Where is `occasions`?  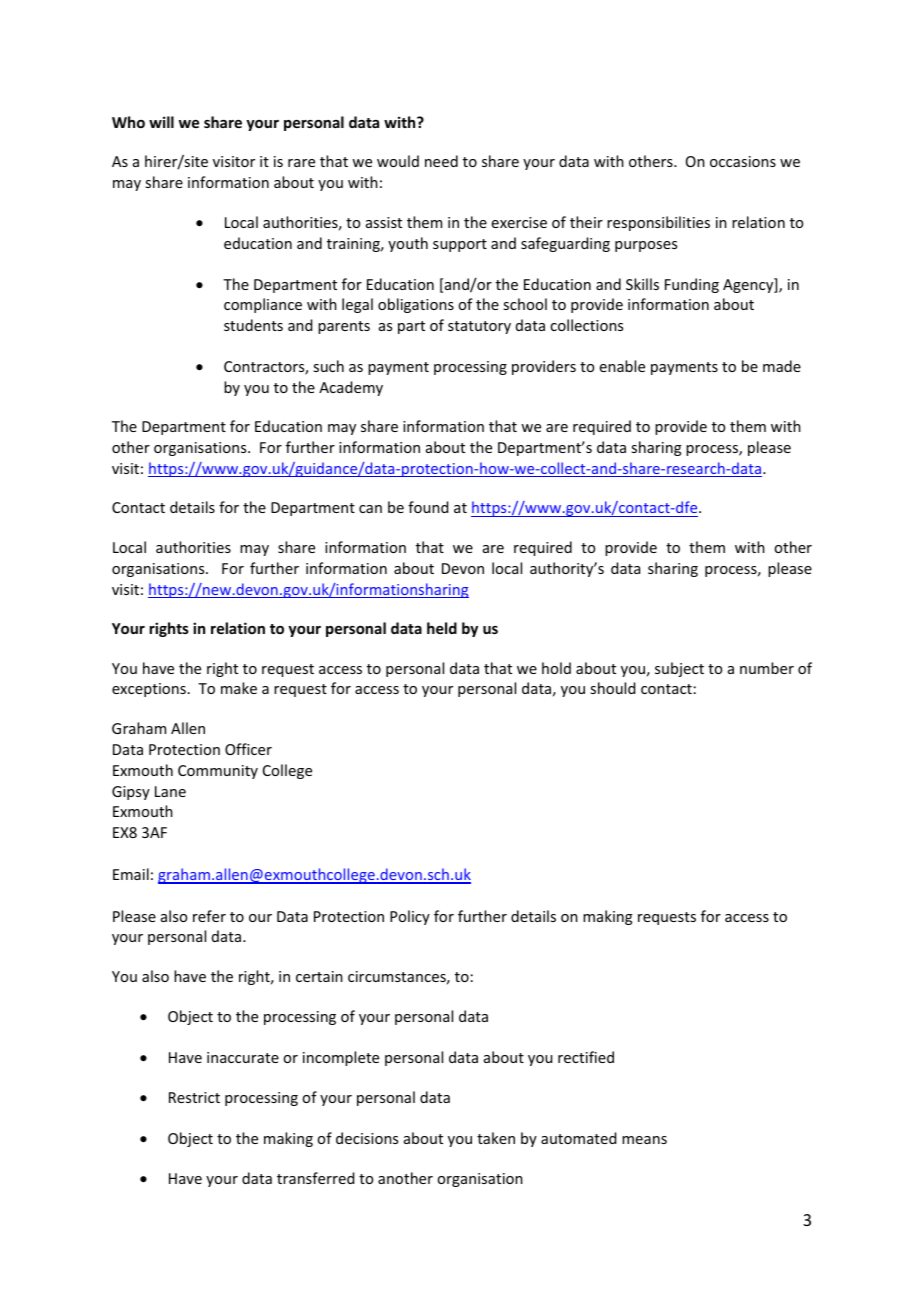
occasions is located at coordinates (743, 161).
